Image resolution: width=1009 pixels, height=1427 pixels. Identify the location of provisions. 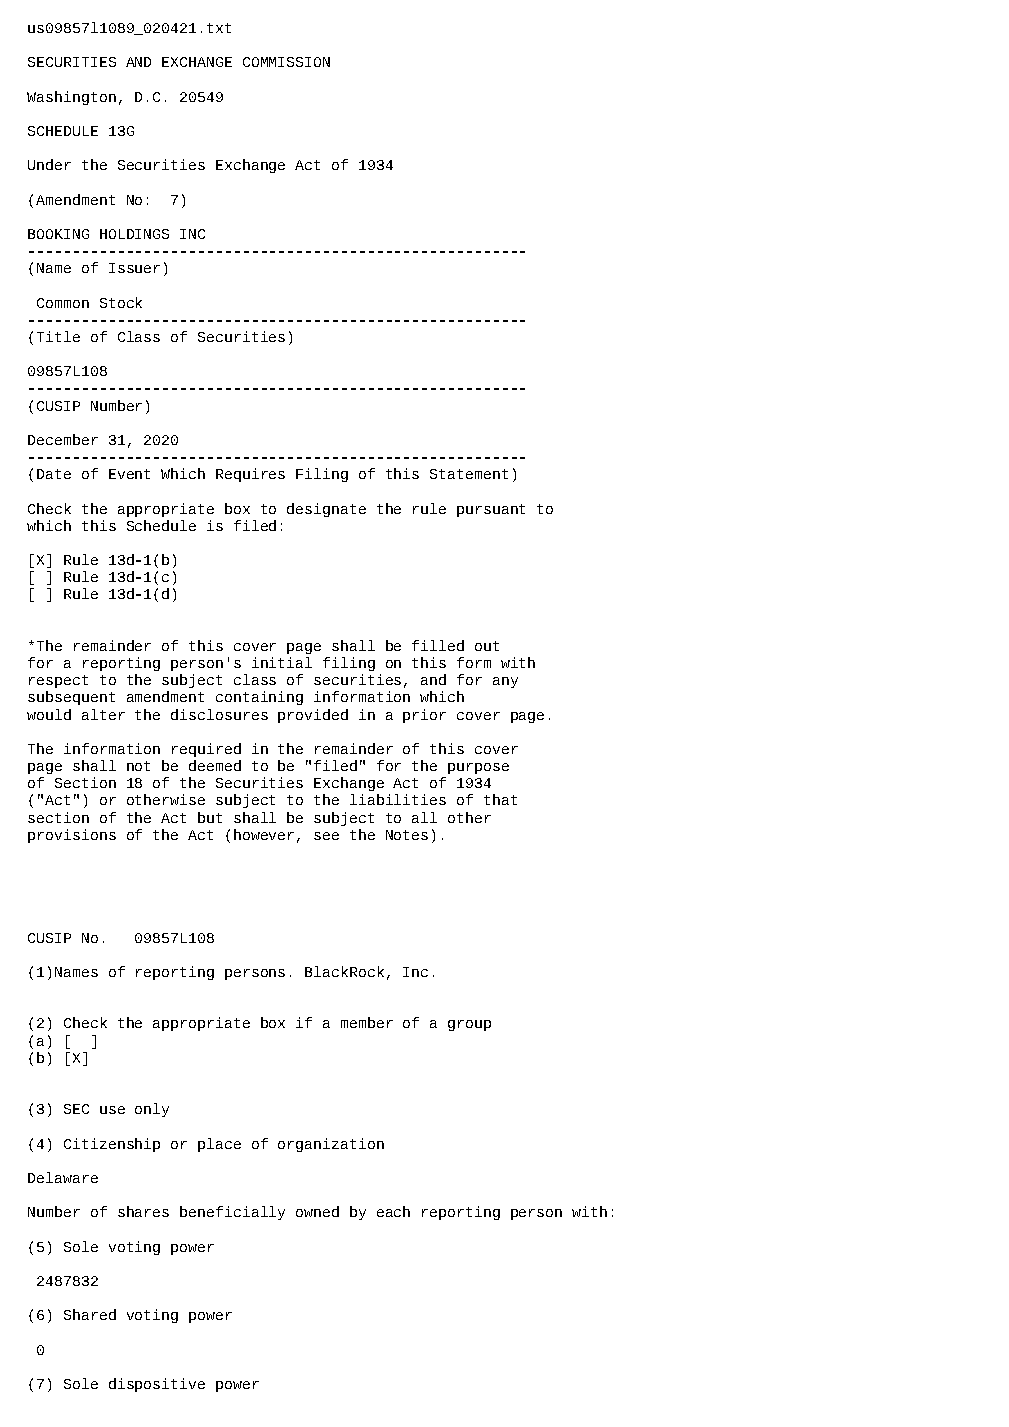
(72, 836).
